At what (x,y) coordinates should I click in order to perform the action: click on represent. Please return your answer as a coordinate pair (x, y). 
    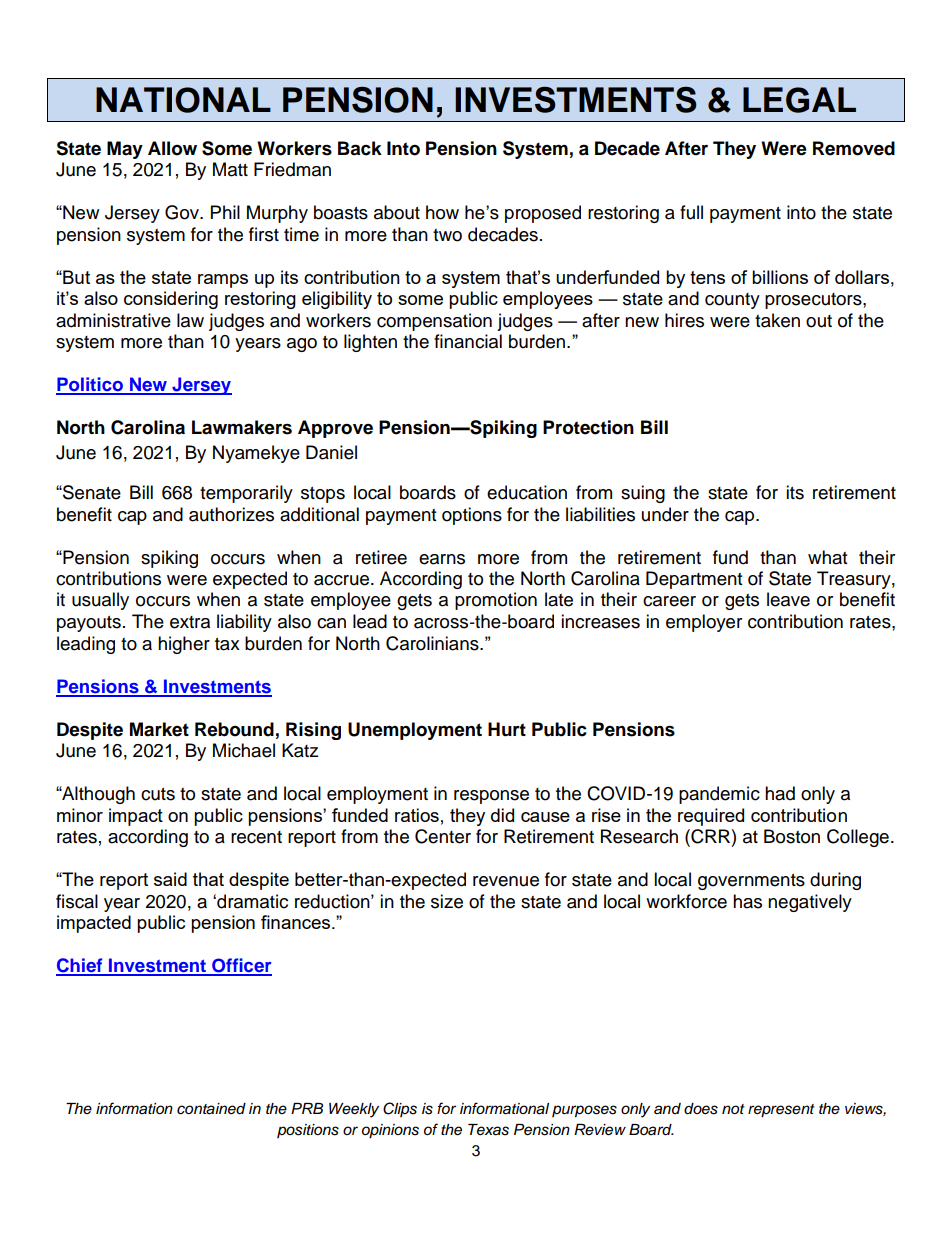
    Looking at the image, I should click on (781, 1111).
